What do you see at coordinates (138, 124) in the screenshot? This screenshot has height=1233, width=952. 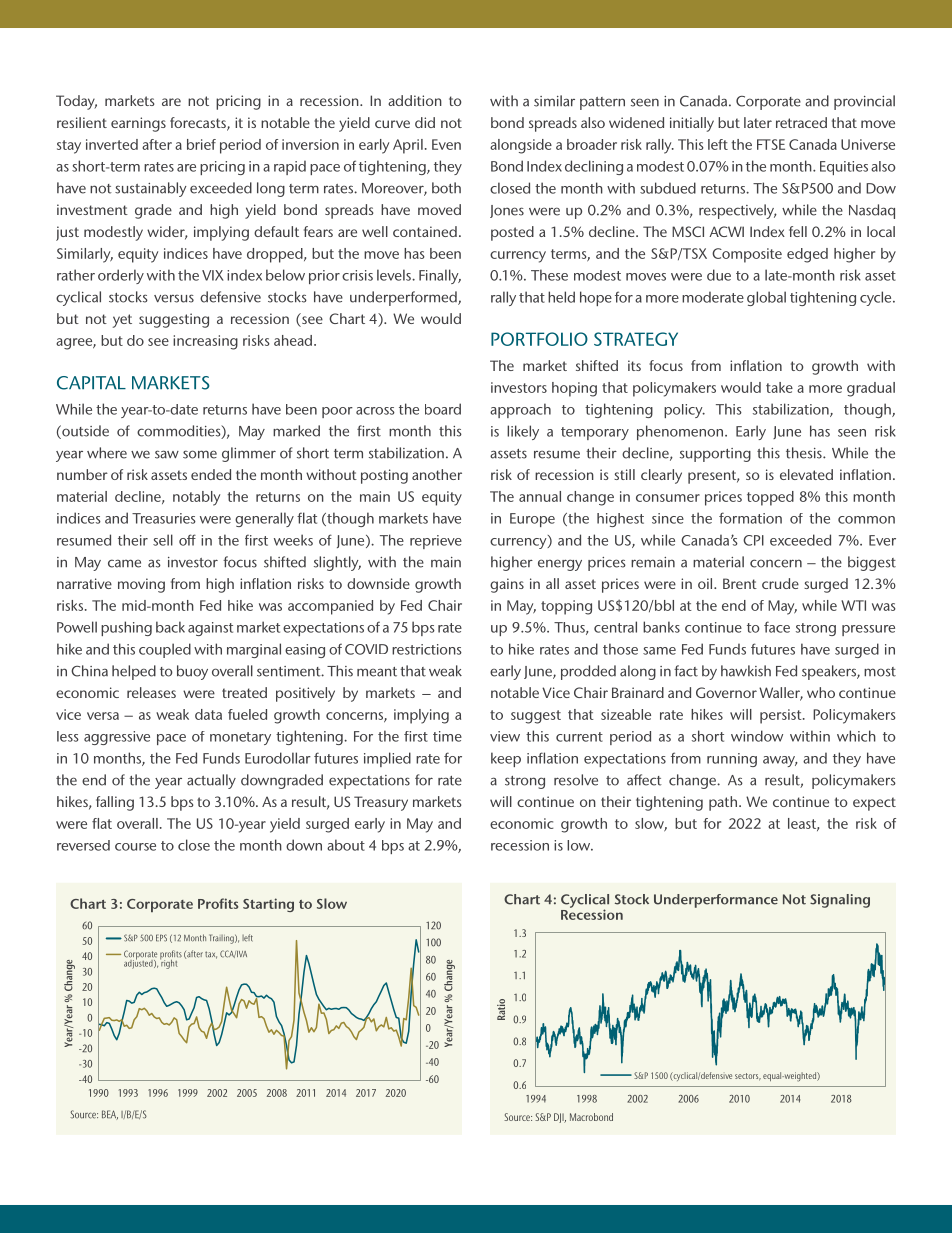 I see `earnings` at bounding box center [138, 124].
